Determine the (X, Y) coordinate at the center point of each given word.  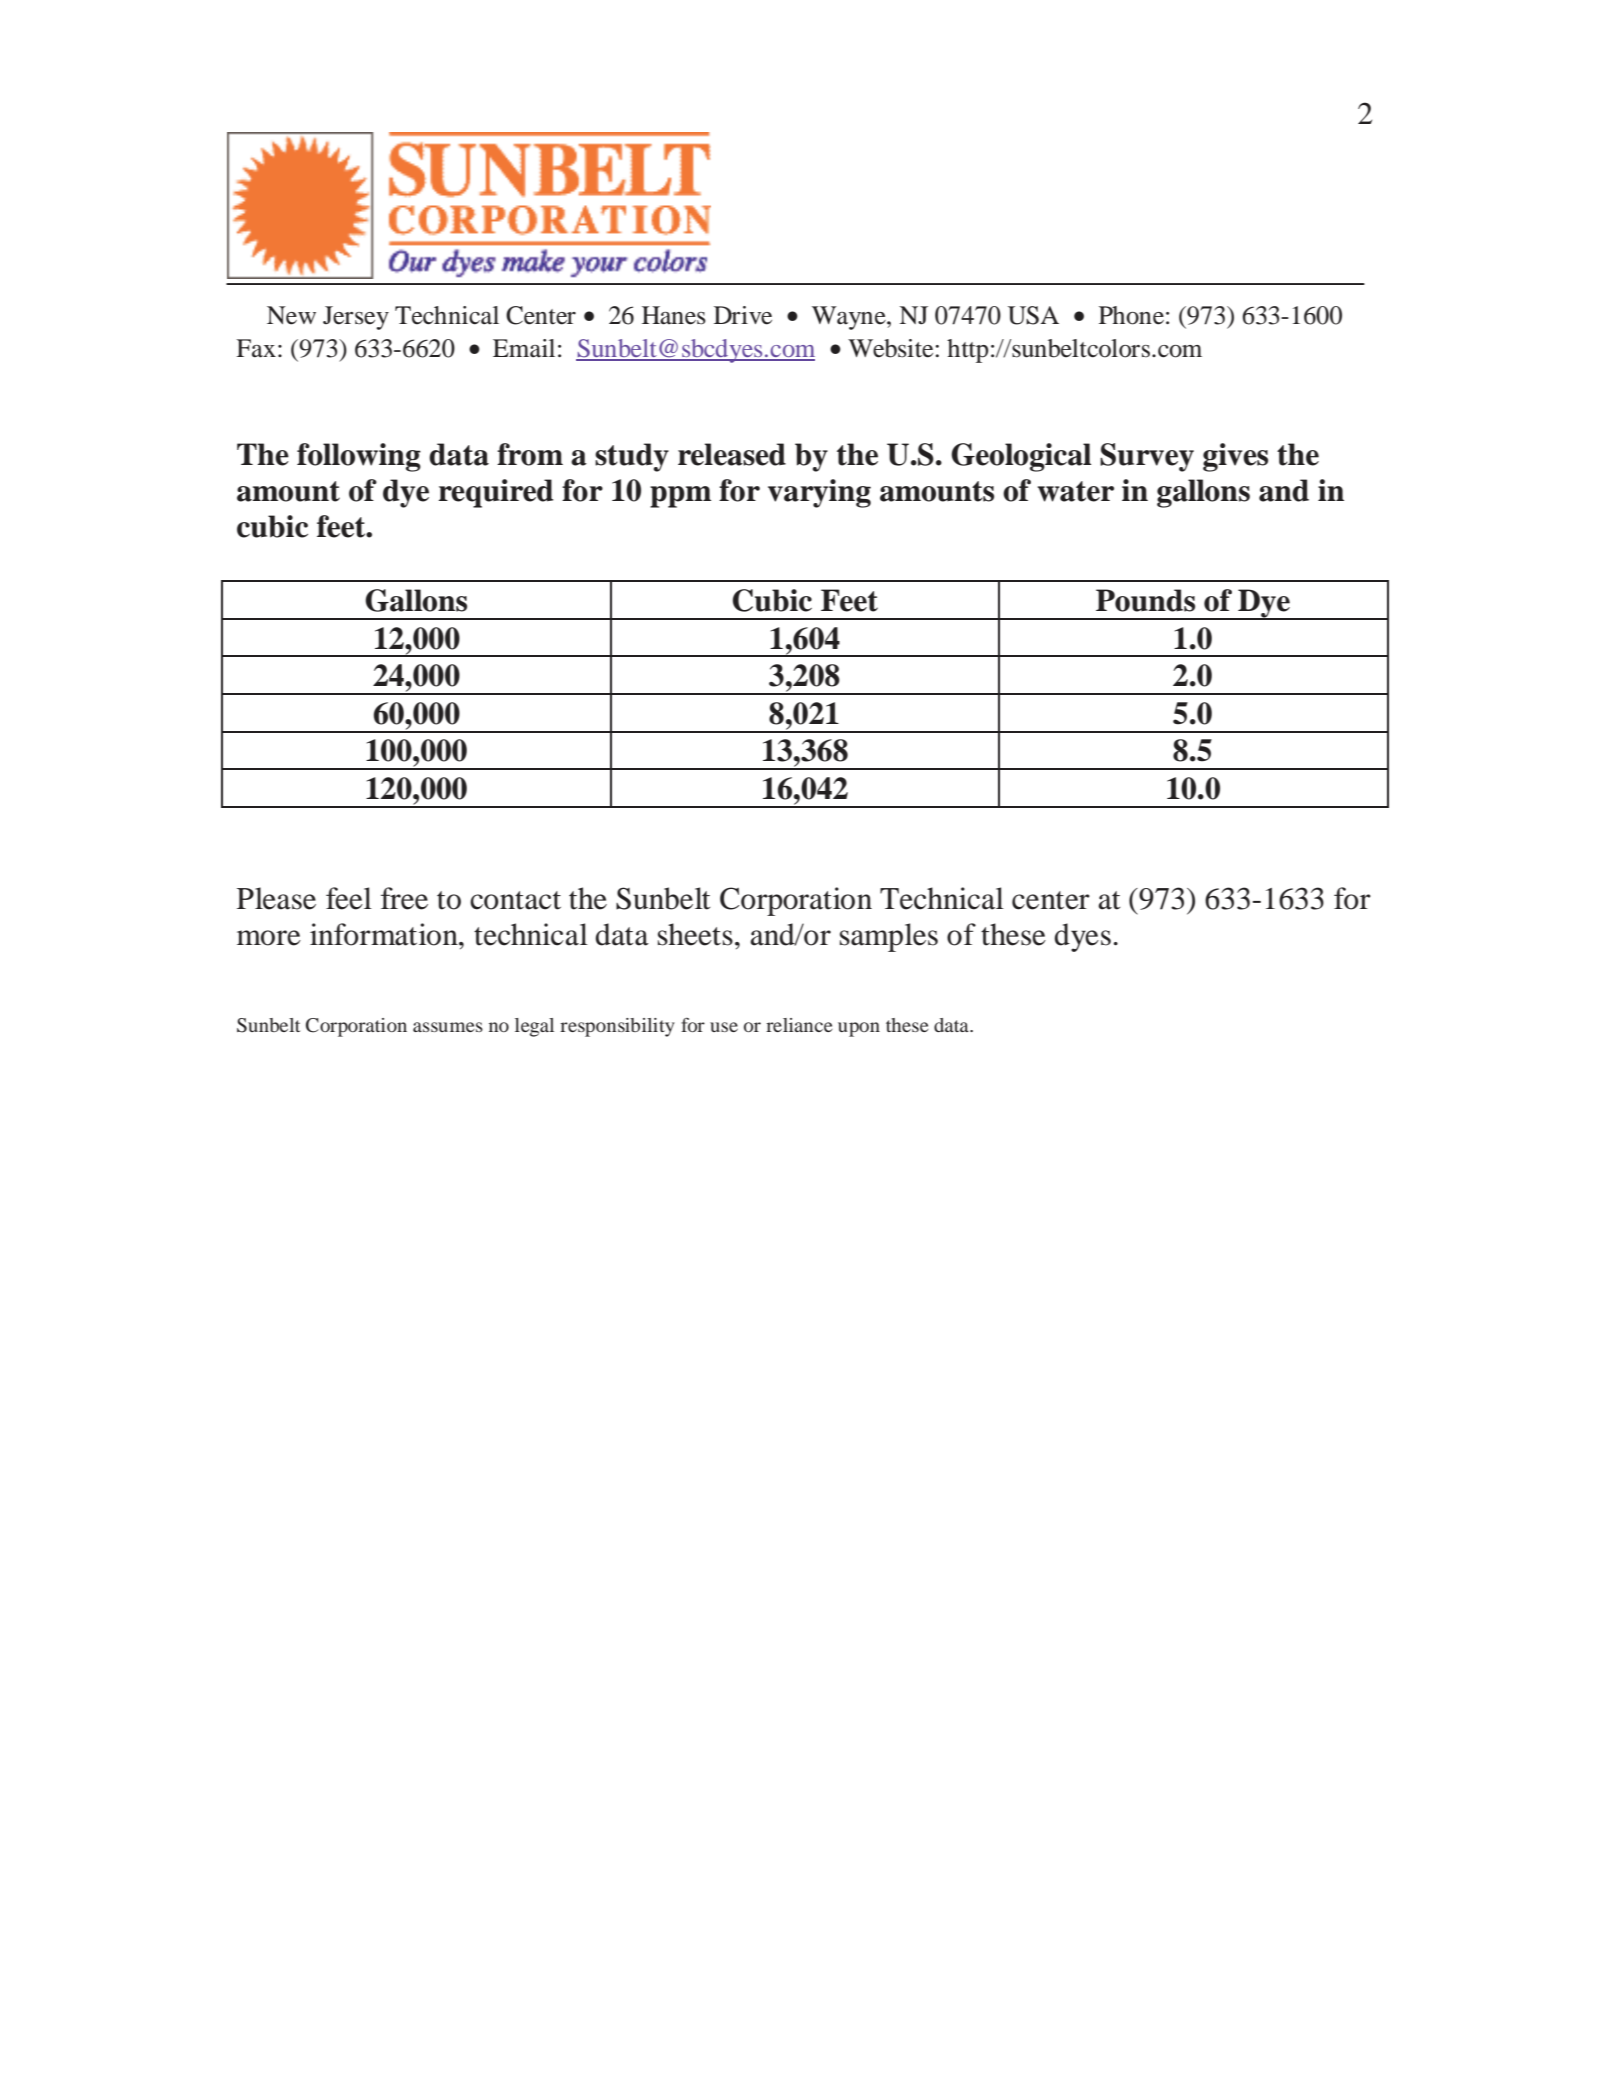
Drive (743, 315)
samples (889, 937)
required (496, 493)
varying (819, 493)
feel (349, 898)
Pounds (1145, 600)
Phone (1131, 315)
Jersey (356, 318)
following (359, 457)
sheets (695, 934)
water (1076, 491)
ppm (680, 497)
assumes (448, 1027)
